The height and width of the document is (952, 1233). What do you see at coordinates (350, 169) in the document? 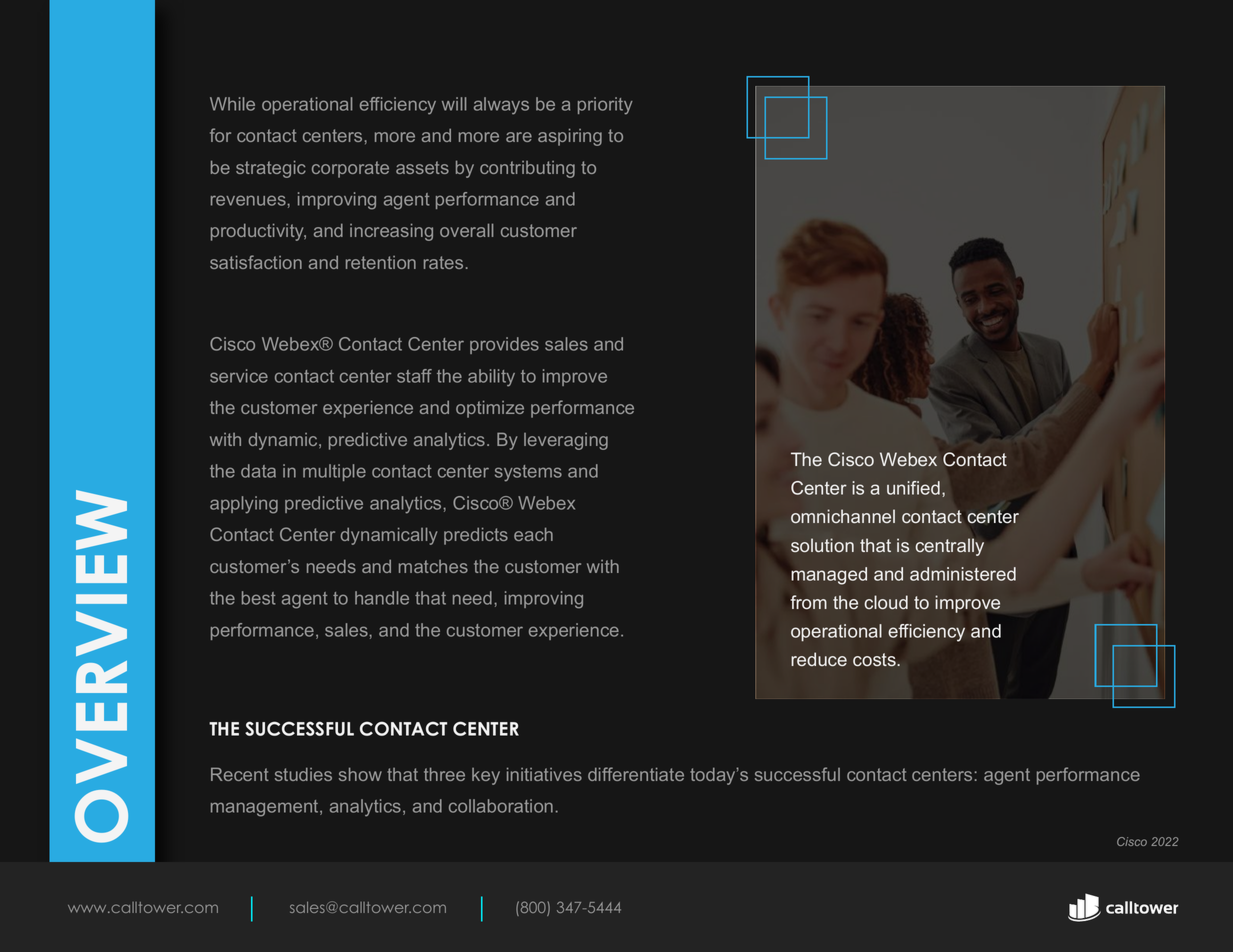
I see `corporate` at bounding box center [350, 169].
